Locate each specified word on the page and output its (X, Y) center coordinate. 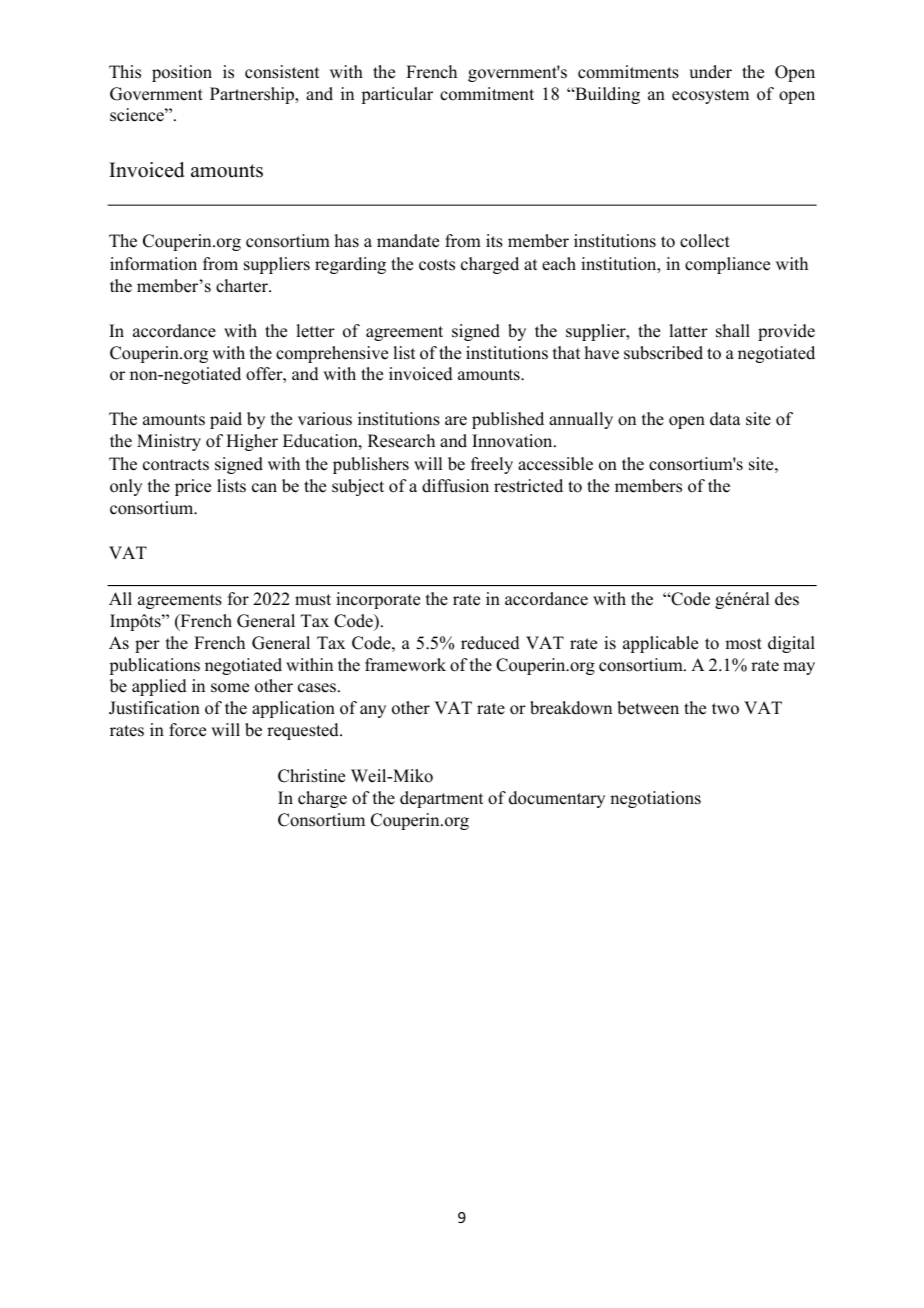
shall (733, 331)
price (193, 487)
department (441, 799)
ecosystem (710, 96)
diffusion (455, 486)
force (187, 730)
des (787, 599)
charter (243, 286)
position (182, 73)
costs (437, 265)
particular (397, 95)
